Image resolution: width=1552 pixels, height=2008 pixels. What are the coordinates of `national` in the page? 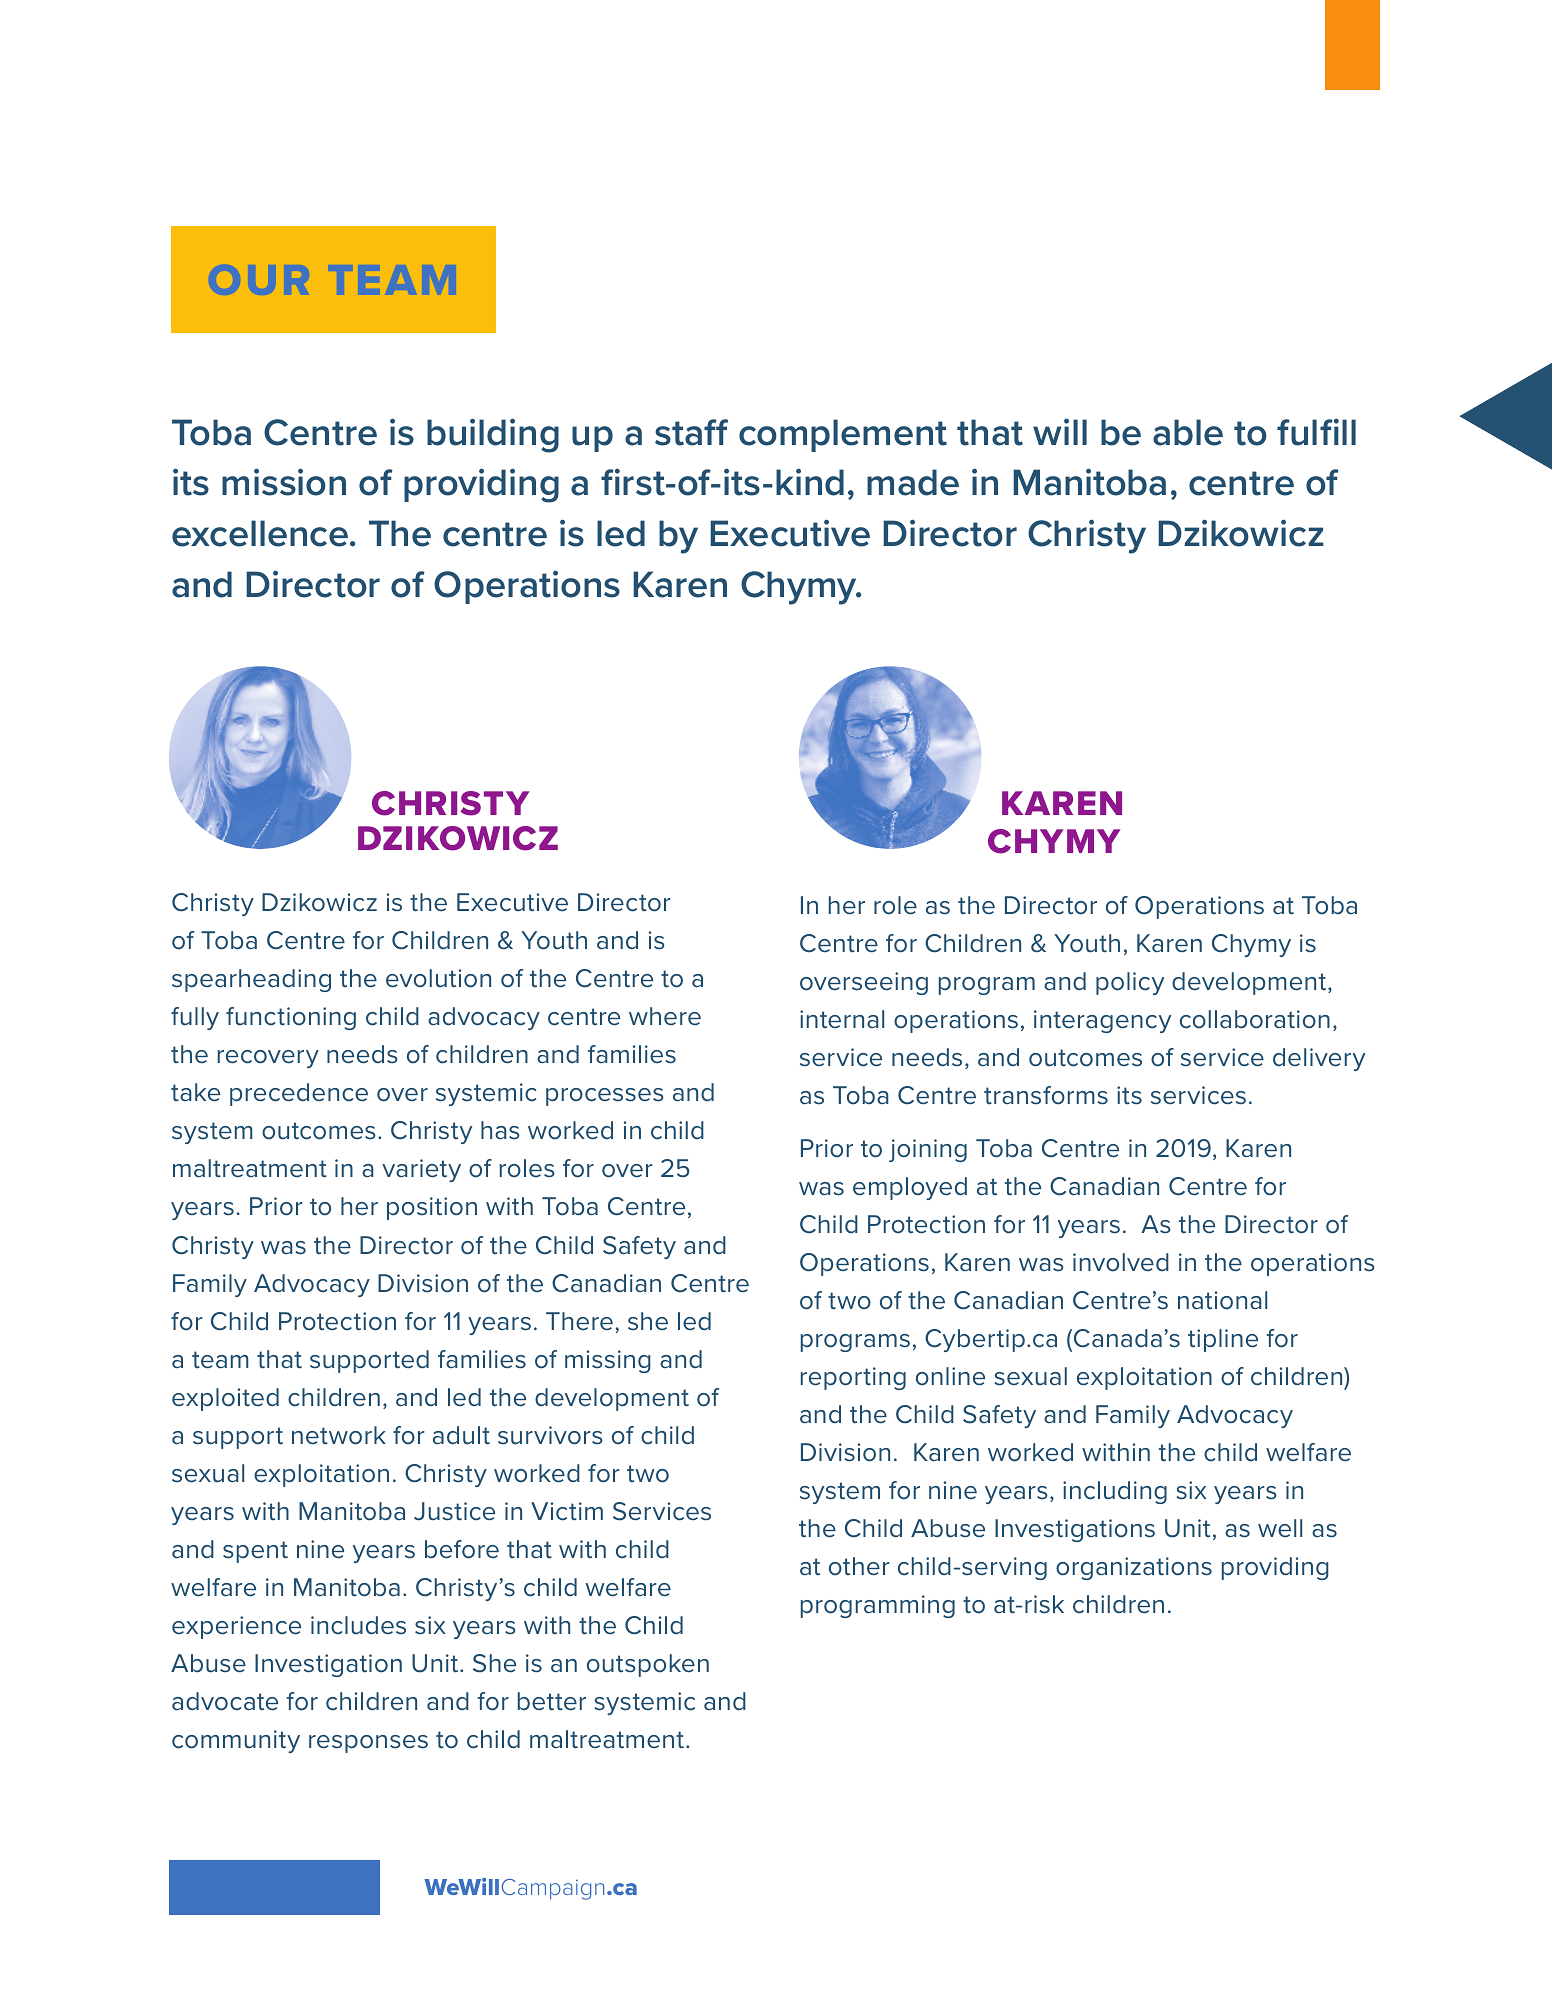 It's located at (1222, 1300).
